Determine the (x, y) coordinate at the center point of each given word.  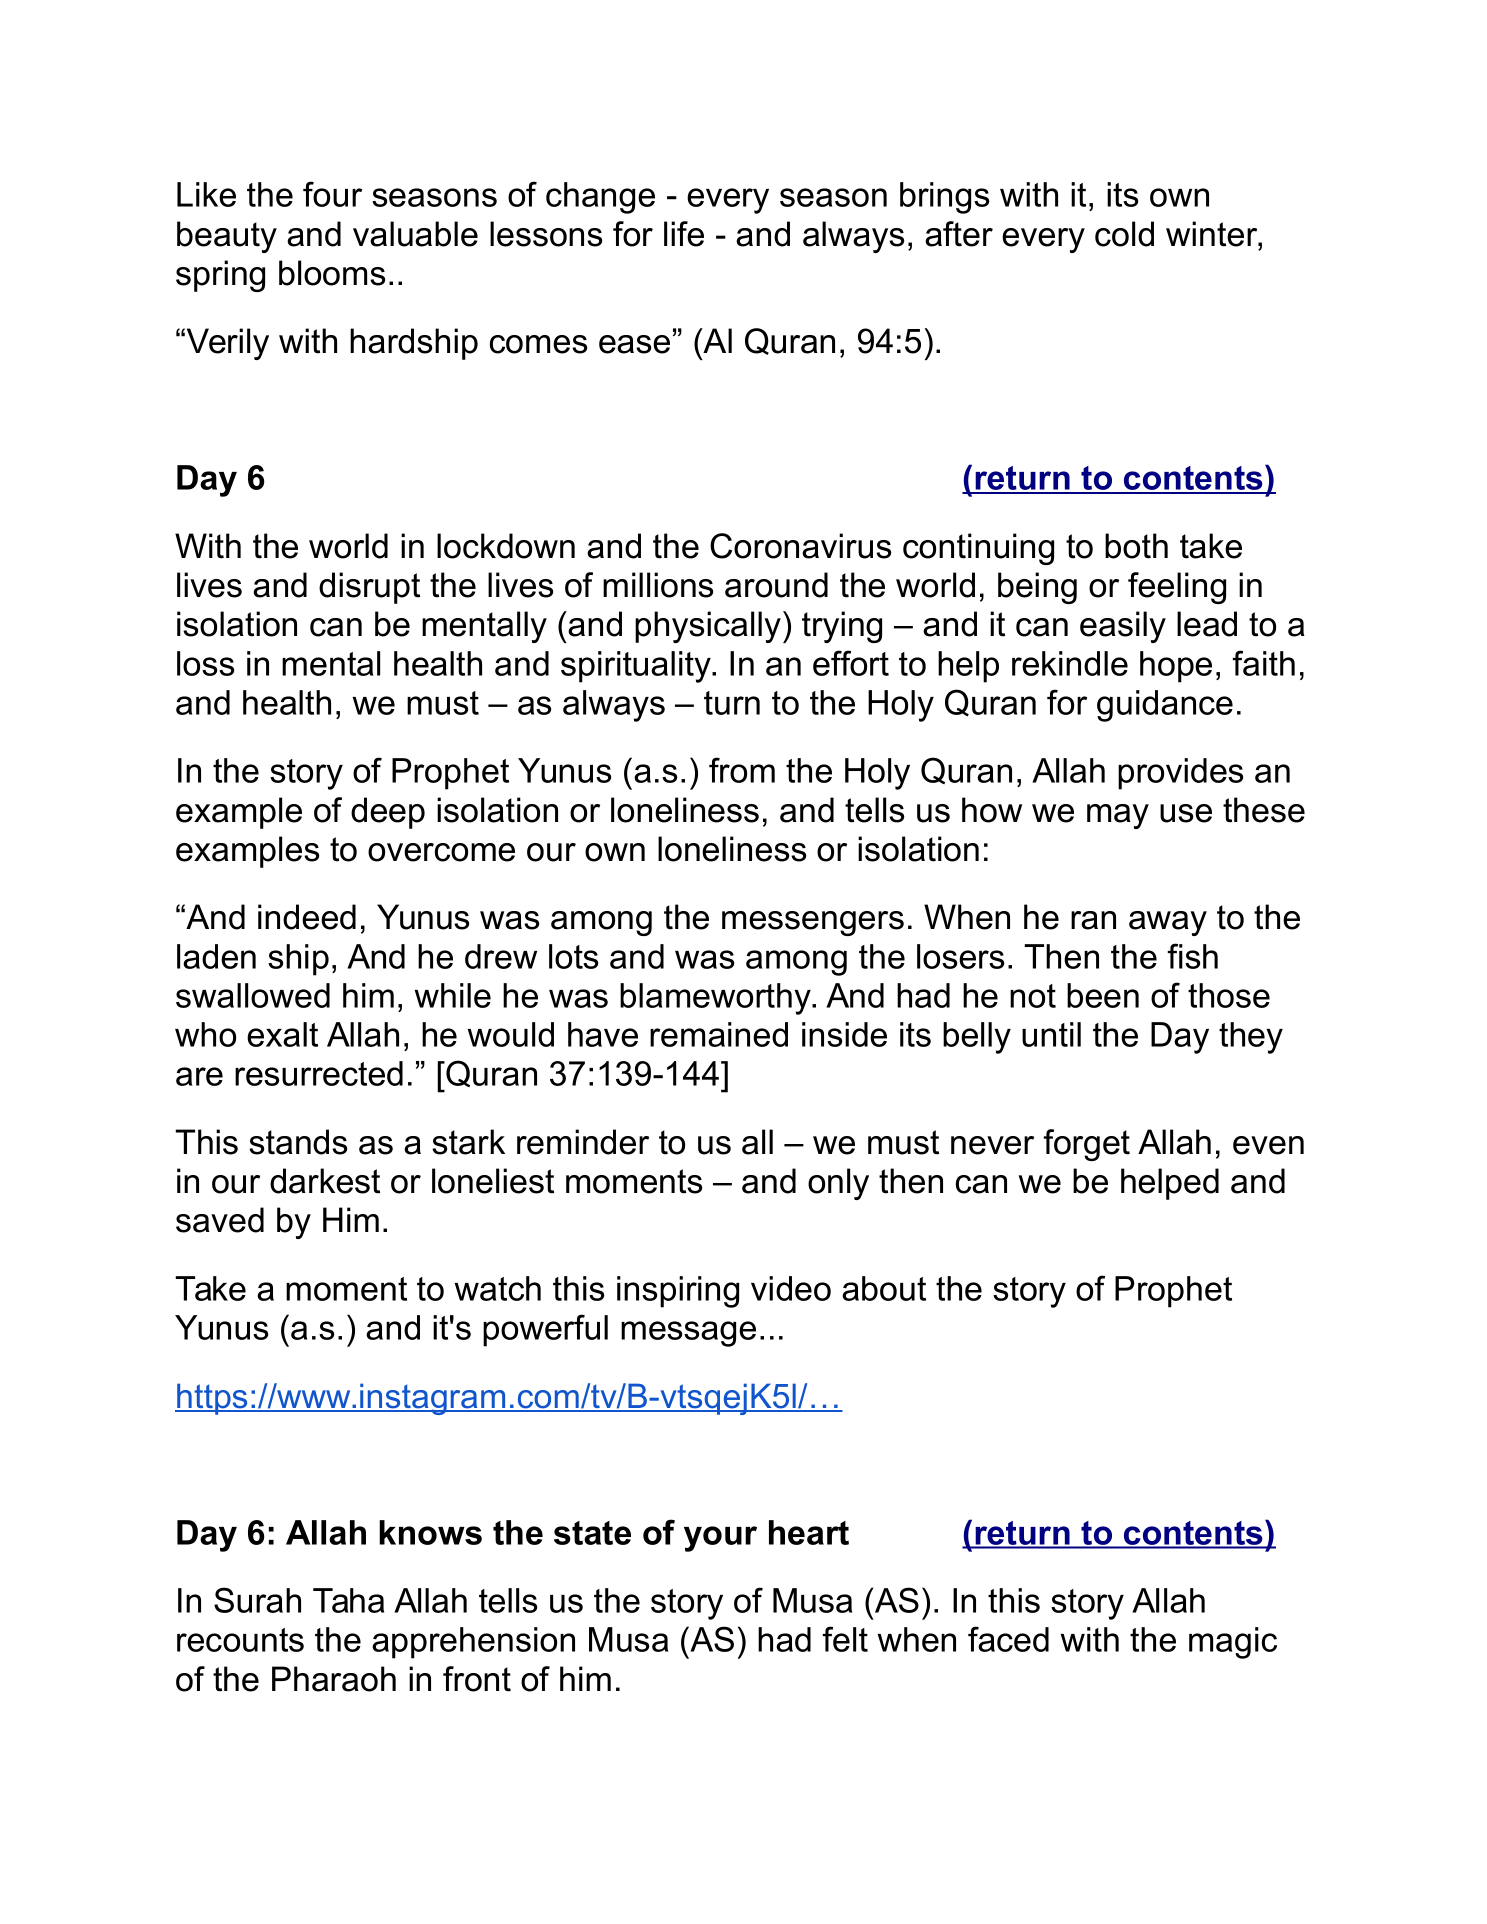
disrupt (369, 588)
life (684, 234)
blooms (332, 273)
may (1118, 816)
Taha (348, 1600)
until (1051, 1034)
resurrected (319, 1073)
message (688, 1334)
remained (719, 1034)
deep (388, 813)
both (1136, 546)
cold (1124, 234)
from (742, 770)
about (884, 1288)
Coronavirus (800, 546)
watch (497, 1288)
